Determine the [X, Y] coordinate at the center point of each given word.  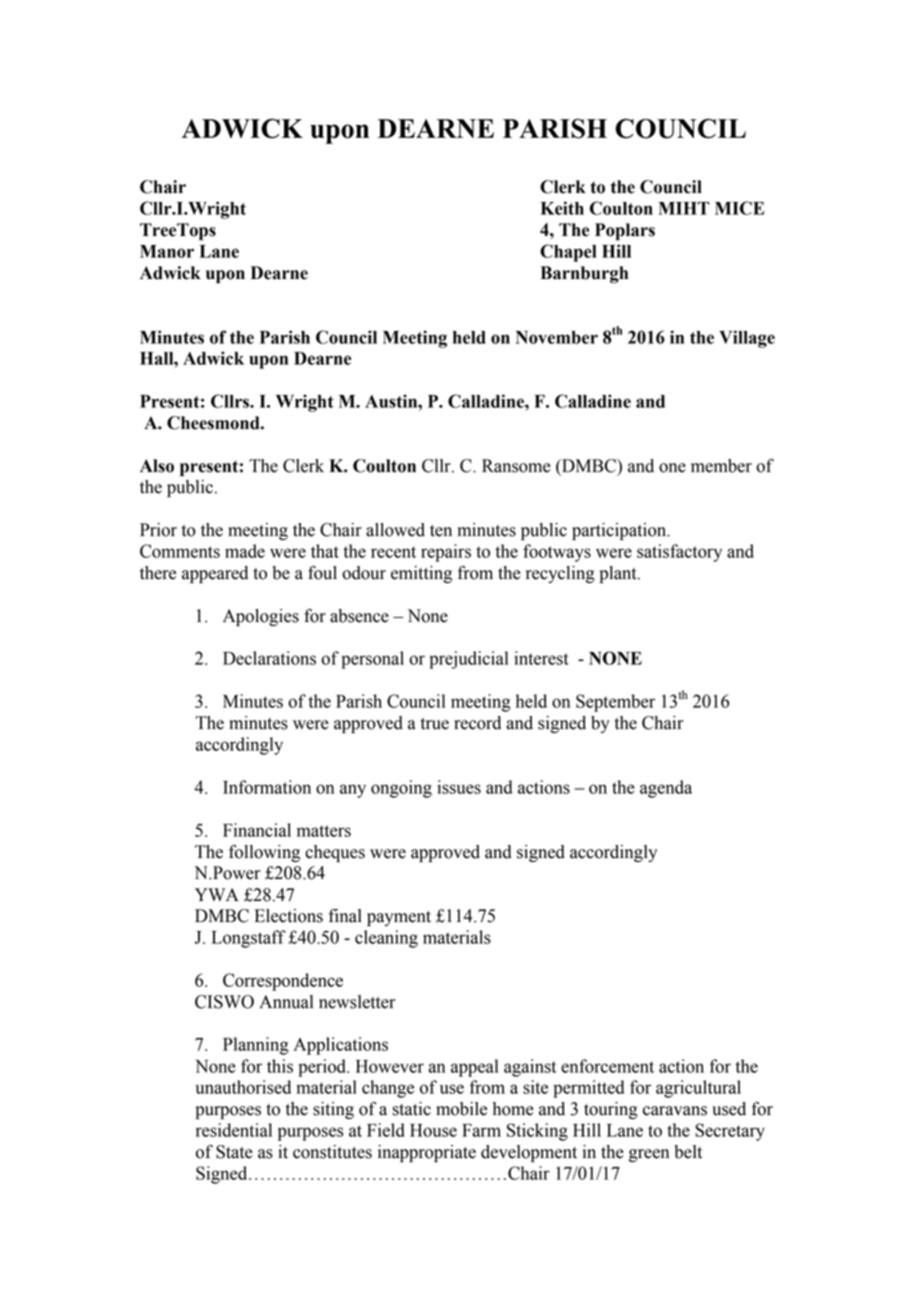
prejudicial [468, 660]
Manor [167, 251]
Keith [562, 208]
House [433, 1130]
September [615, 703]
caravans [675, 1111]
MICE [740, 208]
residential [234, 1130]
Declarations [269, 658]
